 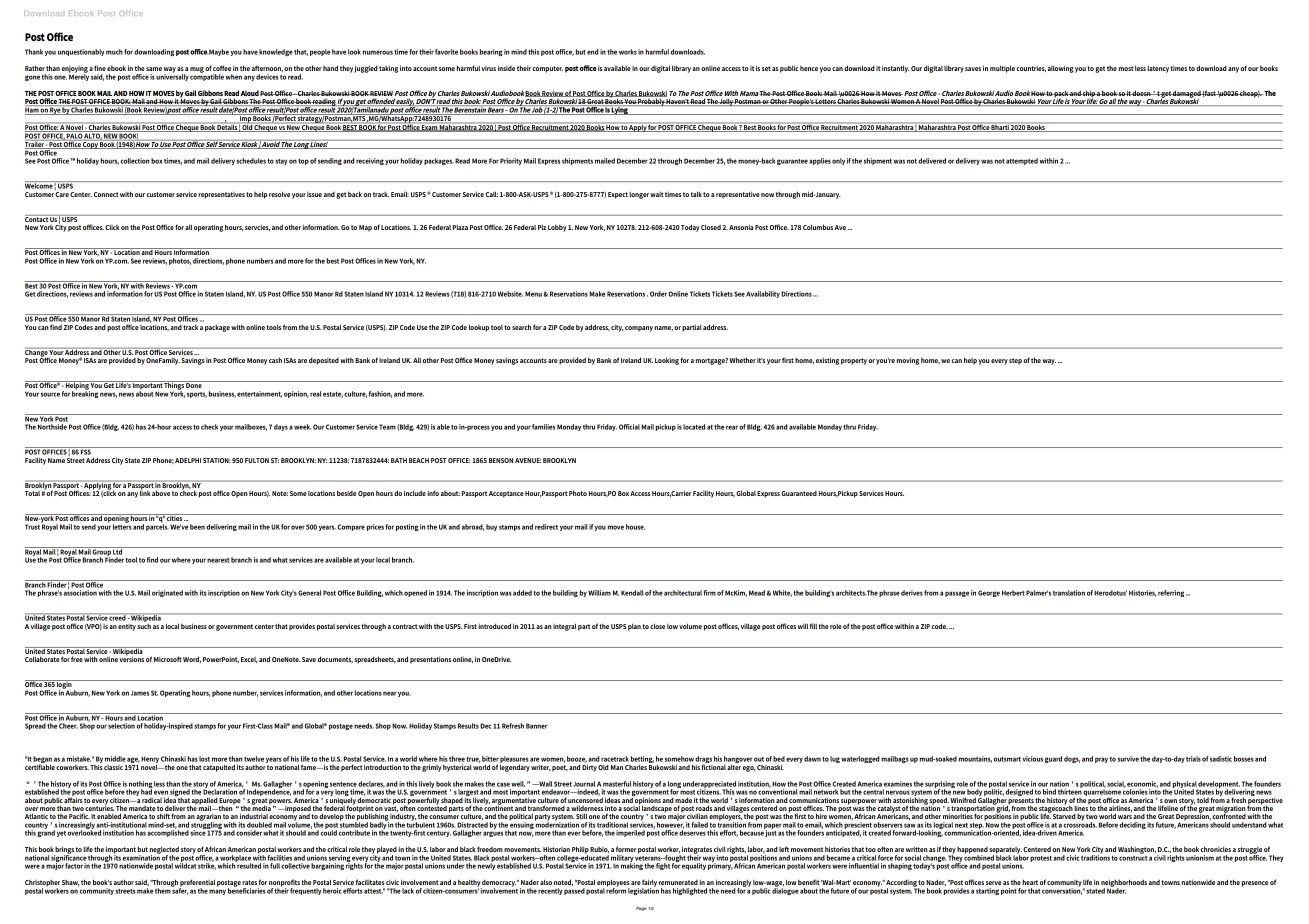 I want to click on them, so click(x=163, y=890).
